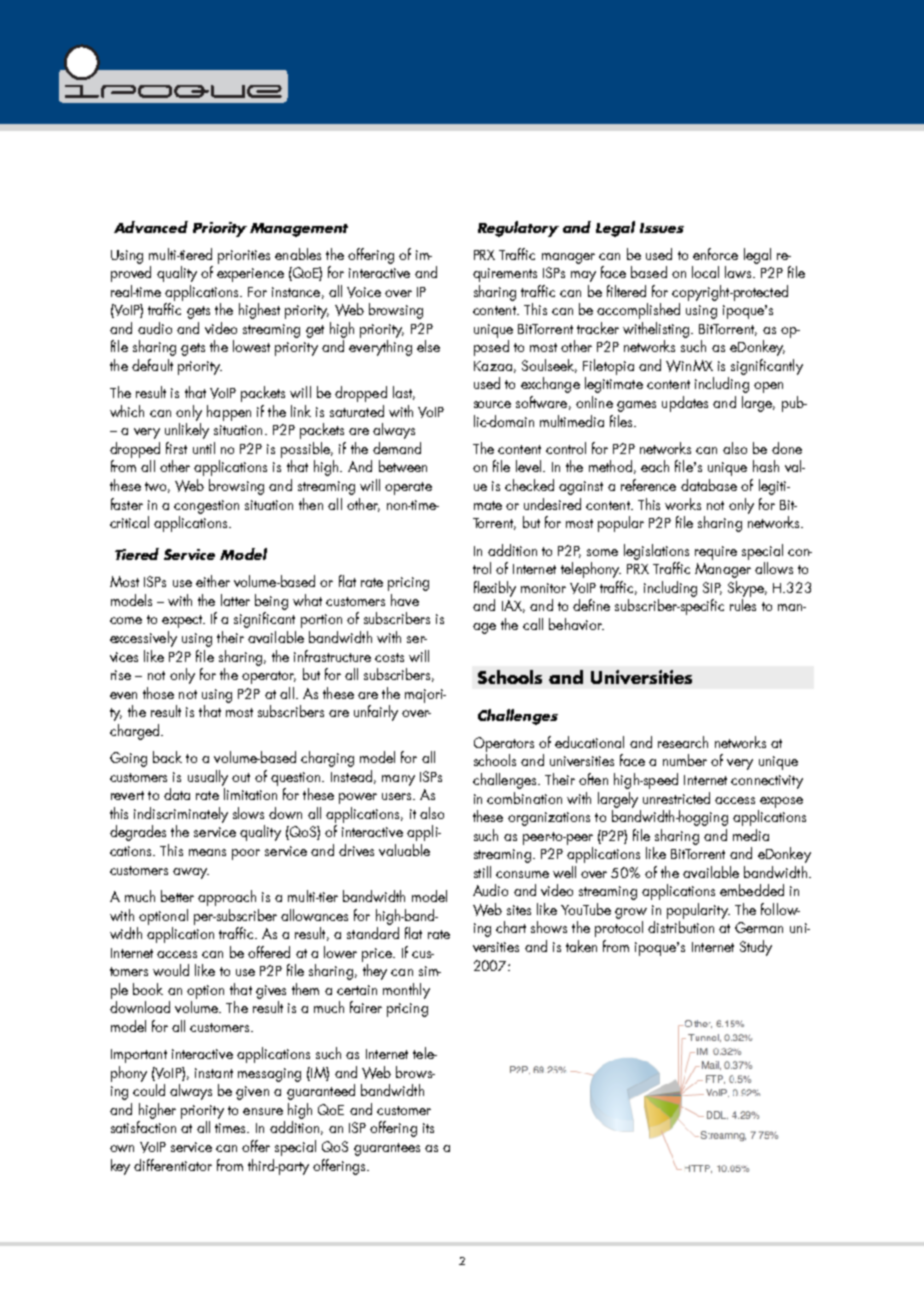 The width and height of the screenshot is (924, 1308). I want to click on its, so click(428, 1128).
